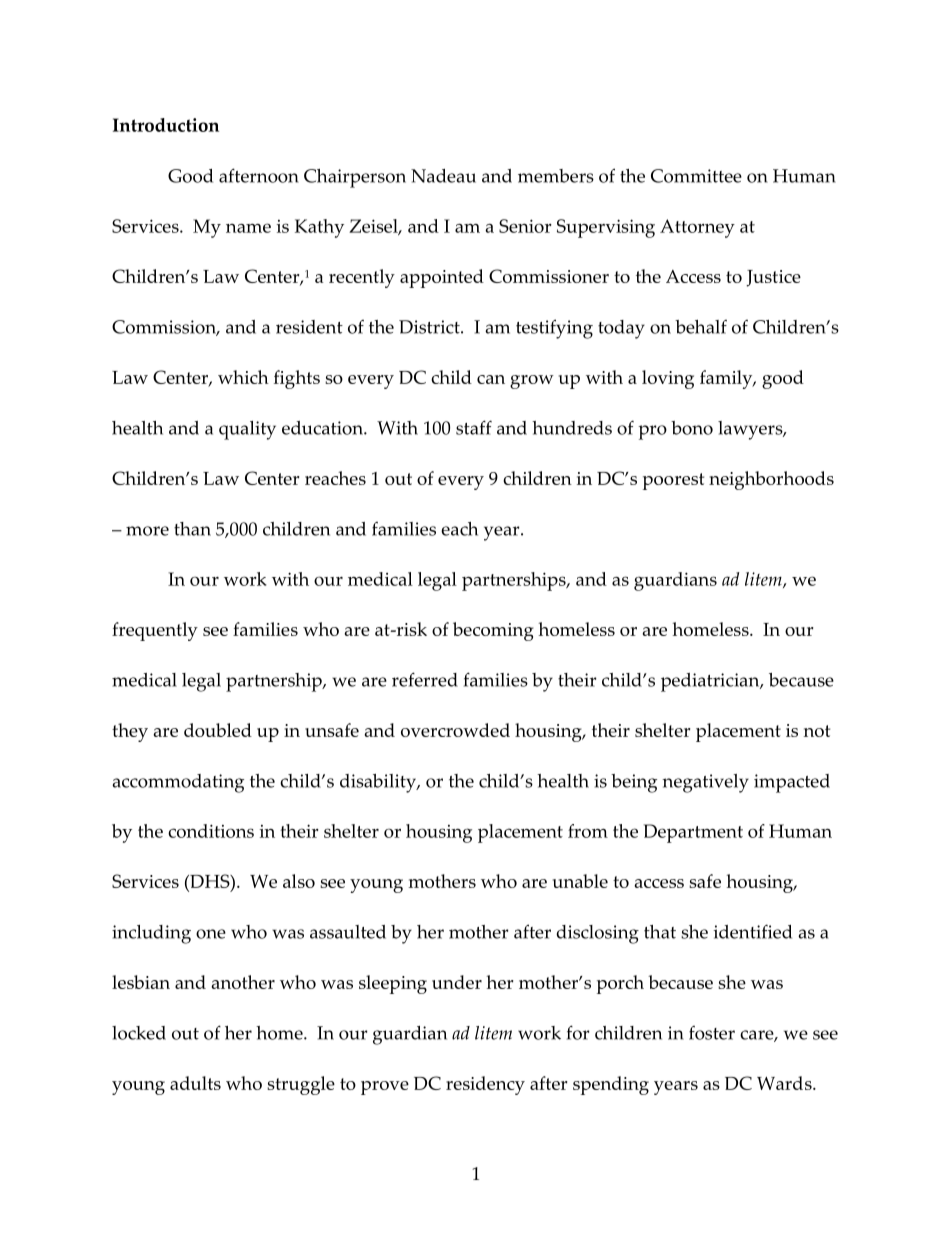  I want to click on poorest, so click(673, 481).
